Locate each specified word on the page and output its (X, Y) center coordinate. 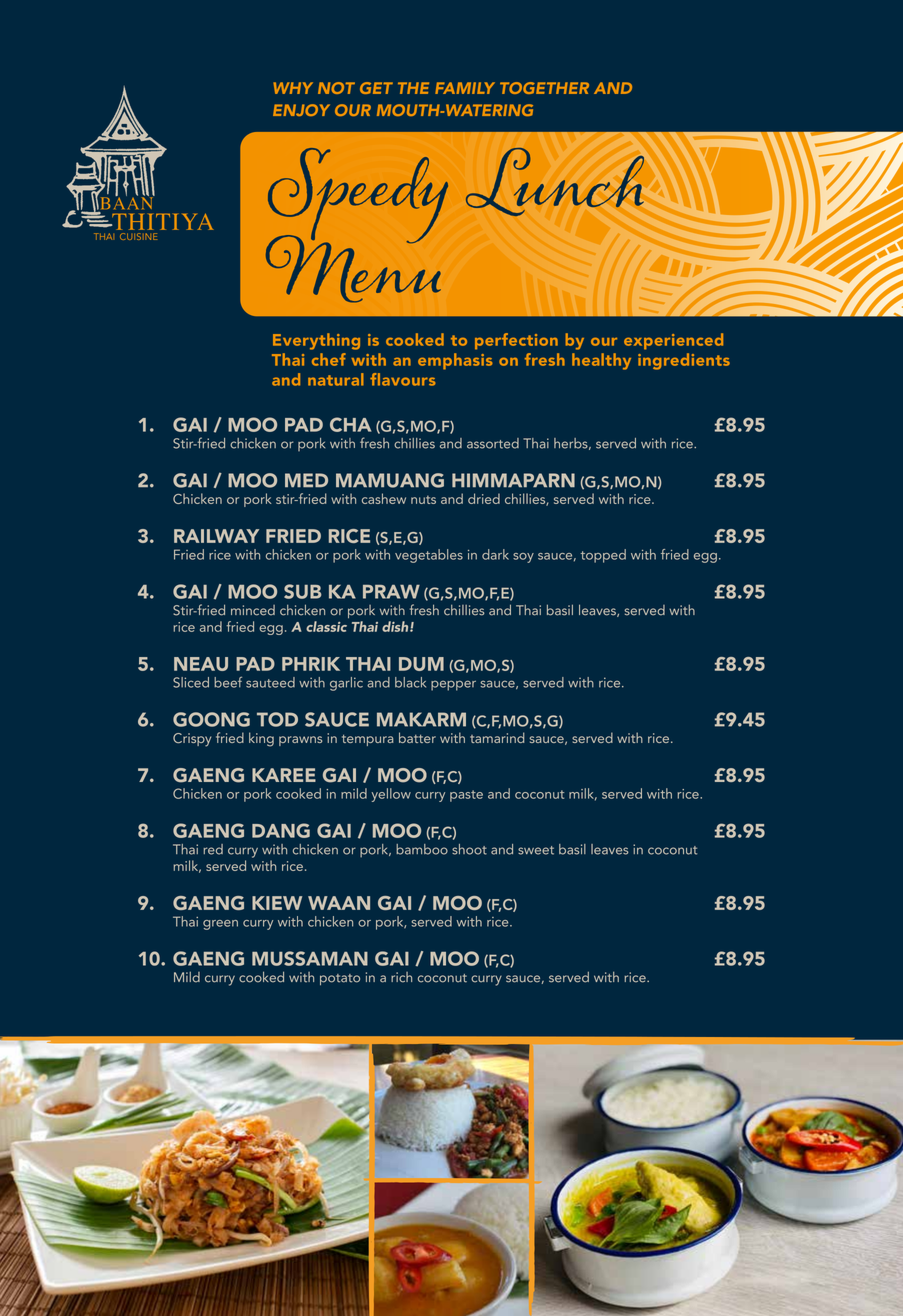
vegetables (429, 556)
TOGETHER (544, 88)
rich (401, 977)
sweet (536, 850)
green (220, 925)
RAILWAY (216, 536)
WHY (293, 88)
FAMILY (465, 88)
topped (603, 556)
